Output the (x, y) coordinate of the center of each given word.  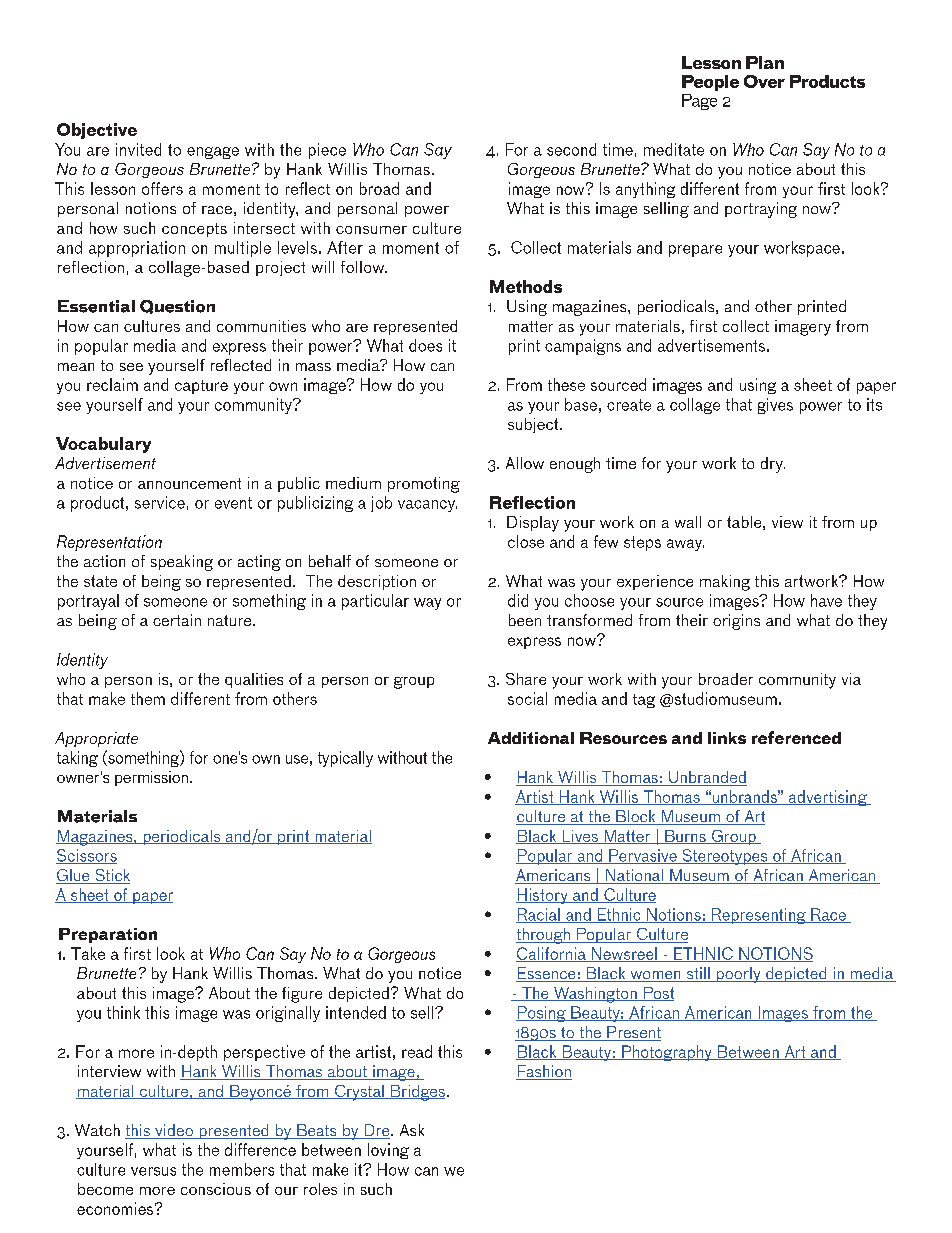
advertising (828, 798)
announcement (189, 483)
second (571, 149)
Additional (531, 738)
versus (153, 1171)
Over (764, 81)
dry (773, 465)
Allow (525, 463)
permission (151, 778)
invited (138, 149)
